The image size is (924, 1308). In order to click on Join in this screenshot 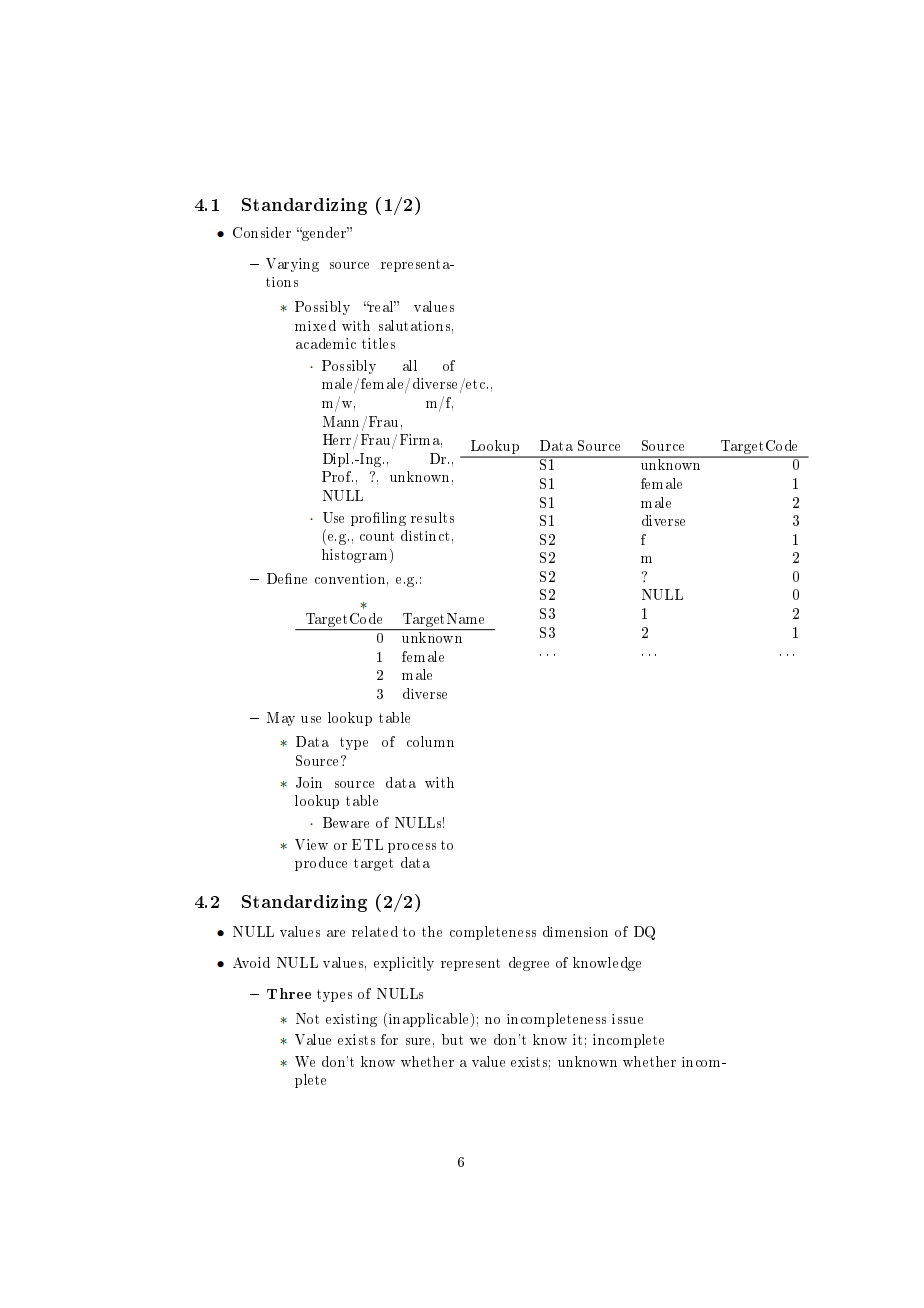, I will do `click(309, 782)`.
